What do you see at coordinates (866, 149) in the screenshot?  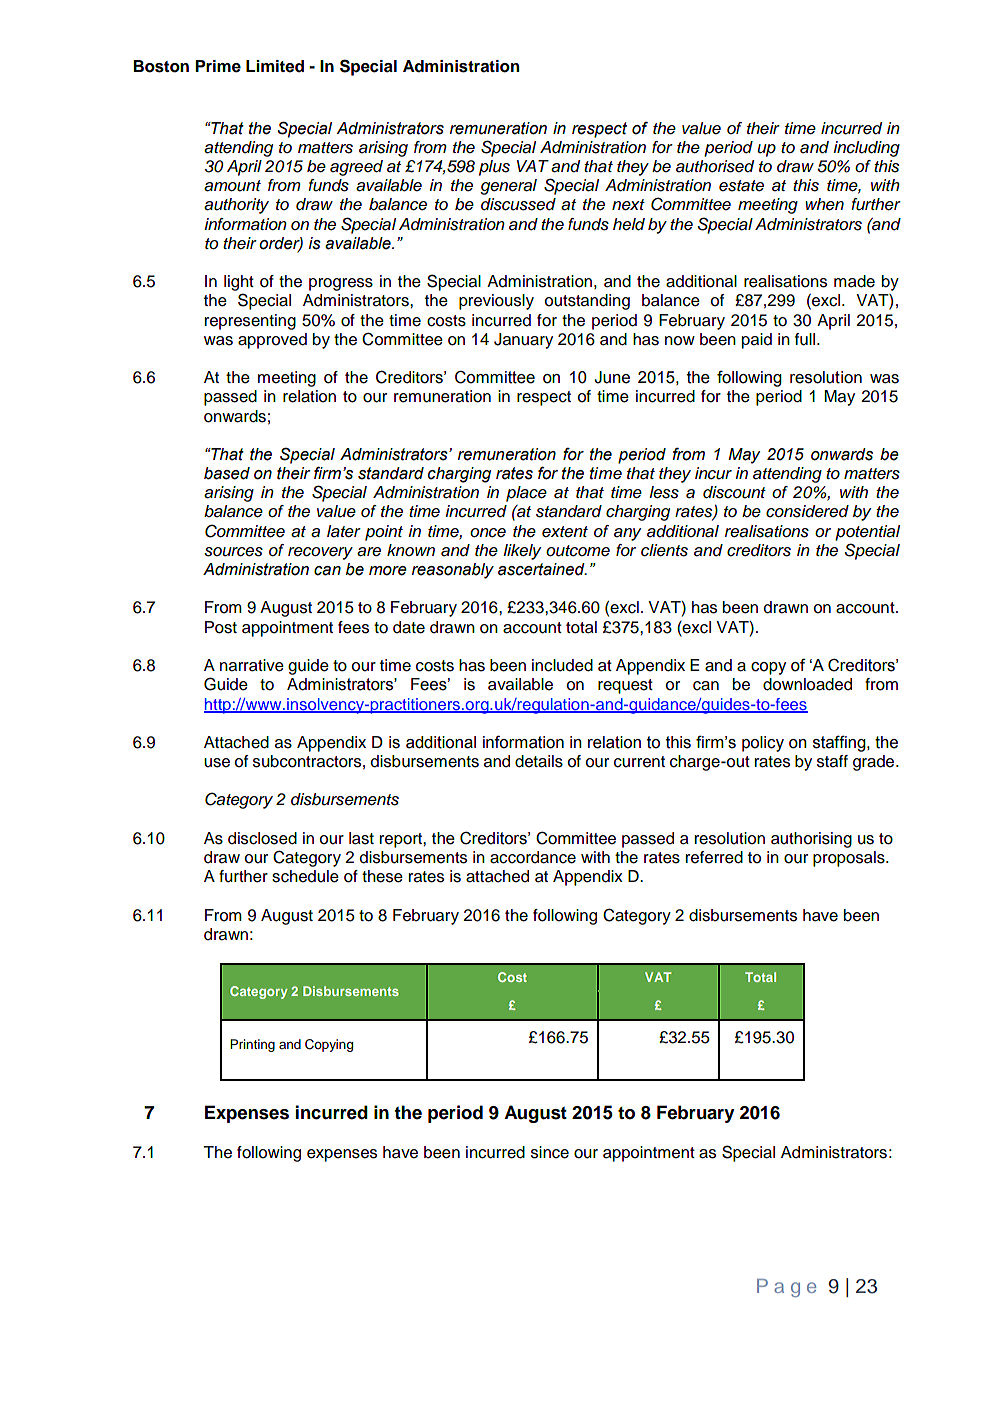 I see `including` at bounding box center [866, 149].
